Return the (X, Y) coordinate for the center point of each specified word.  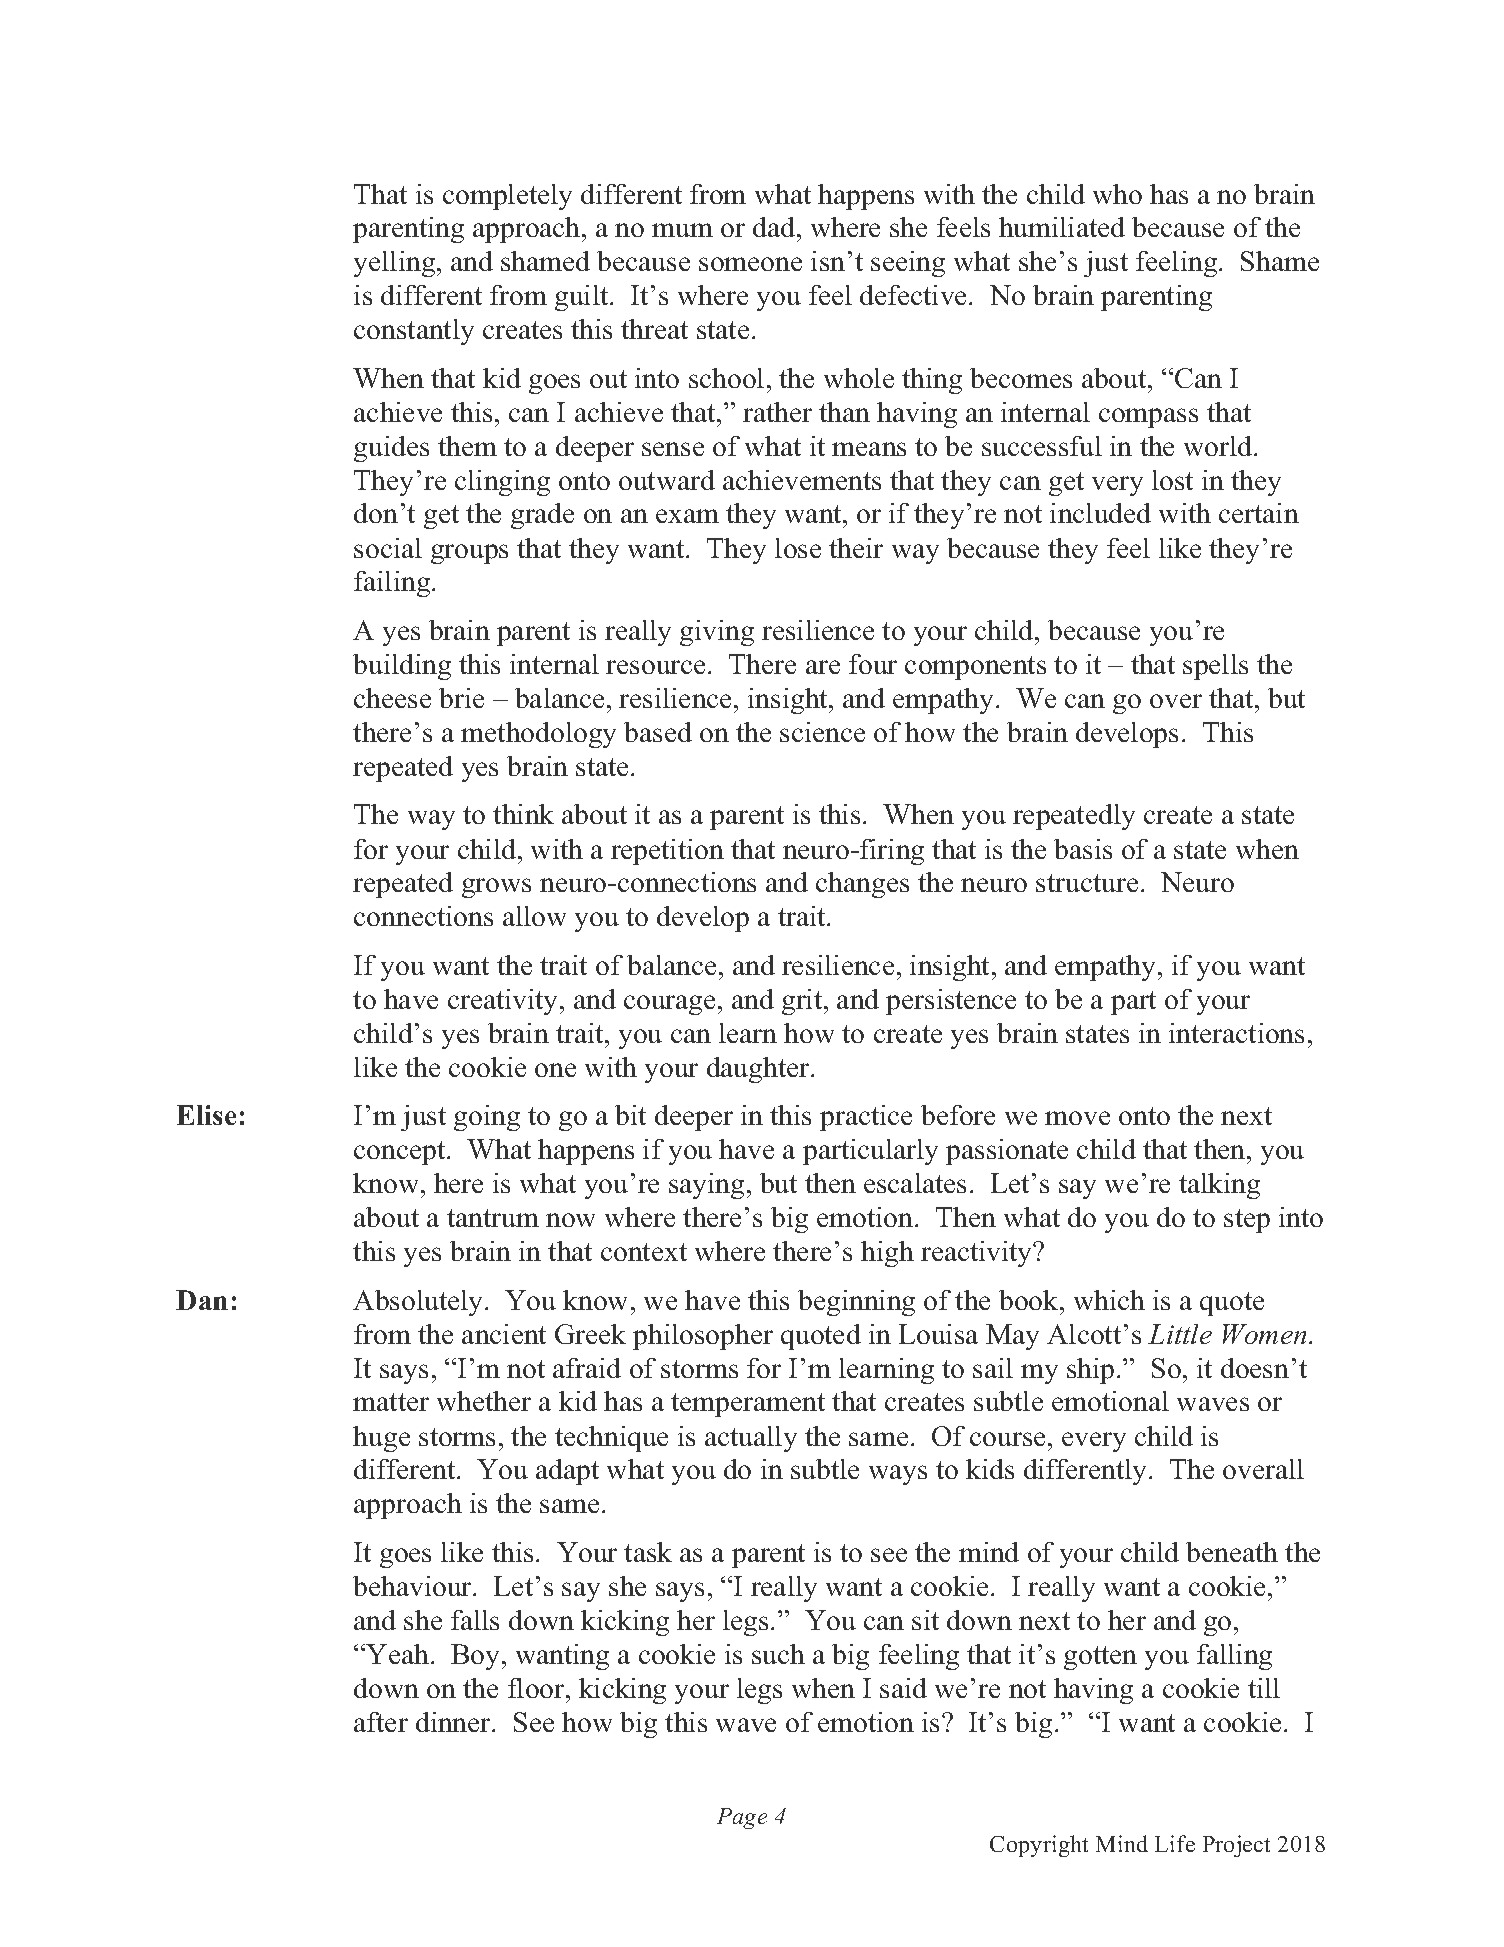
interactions (1236, 1033)
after (381, 1722)
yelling (396, 264)
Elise (206, 1115)
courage (669, 1005)
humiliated (1062, 227)
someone (750, 264)
